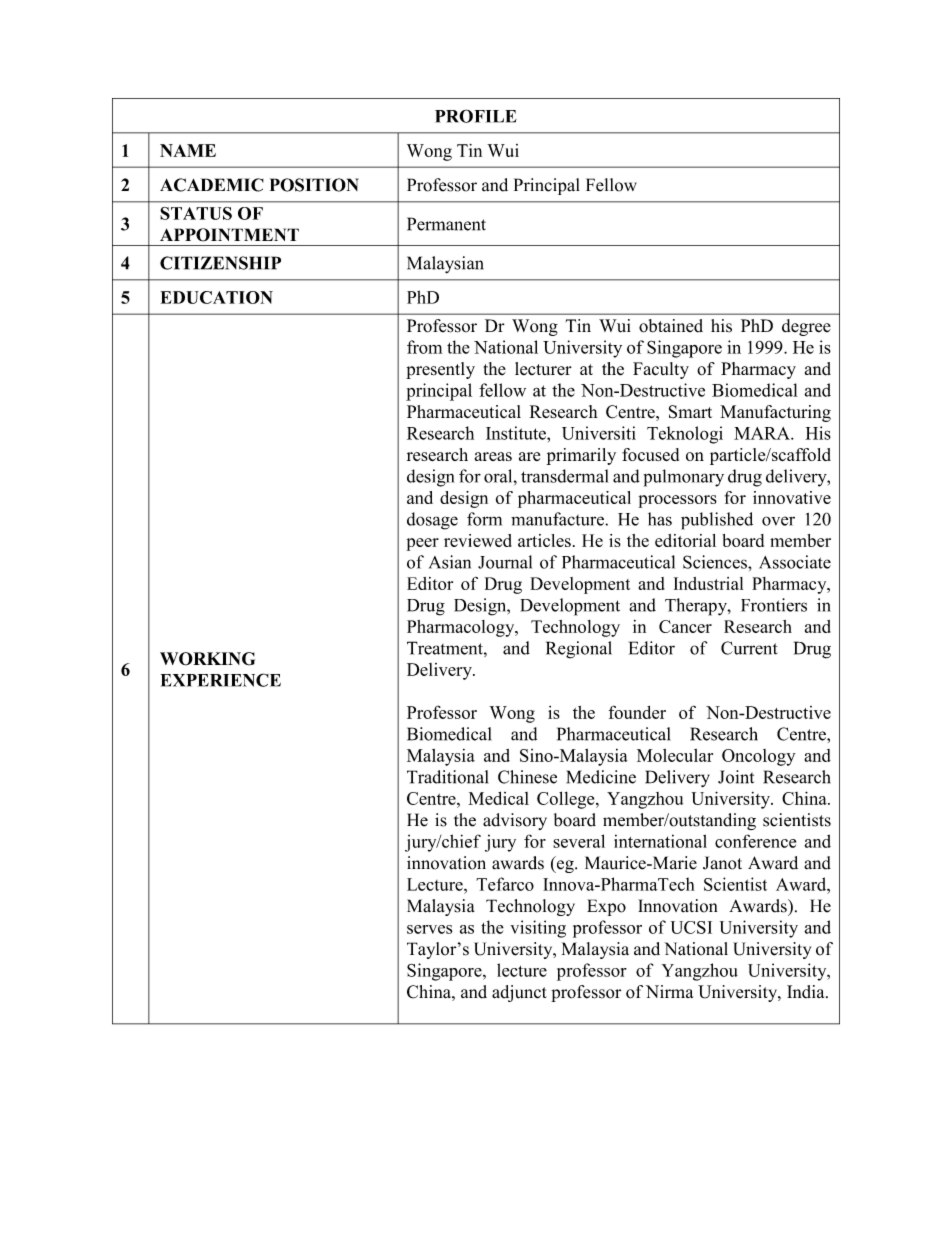 The width and height of the screenshot is (952, 1233). What do you see at coordinates (188, 150) in the screenshot?
I see `NAME` at bounding box center [188, 150].
